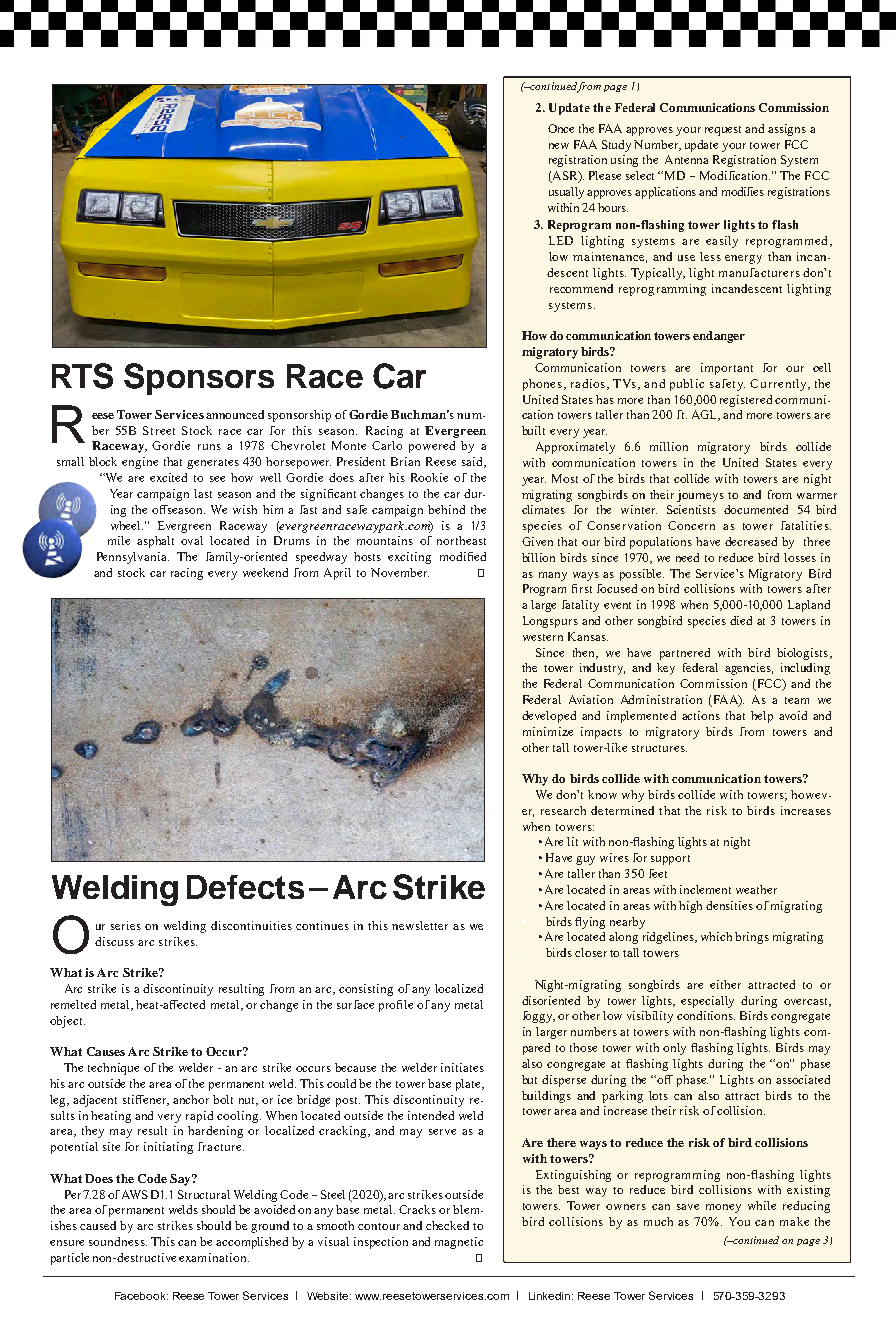 This screenshot has width=896, height=1318. What do you see at coordinates (723, 1208) in the screenshot?
I see `money` at bounding box center [723, 1208].
